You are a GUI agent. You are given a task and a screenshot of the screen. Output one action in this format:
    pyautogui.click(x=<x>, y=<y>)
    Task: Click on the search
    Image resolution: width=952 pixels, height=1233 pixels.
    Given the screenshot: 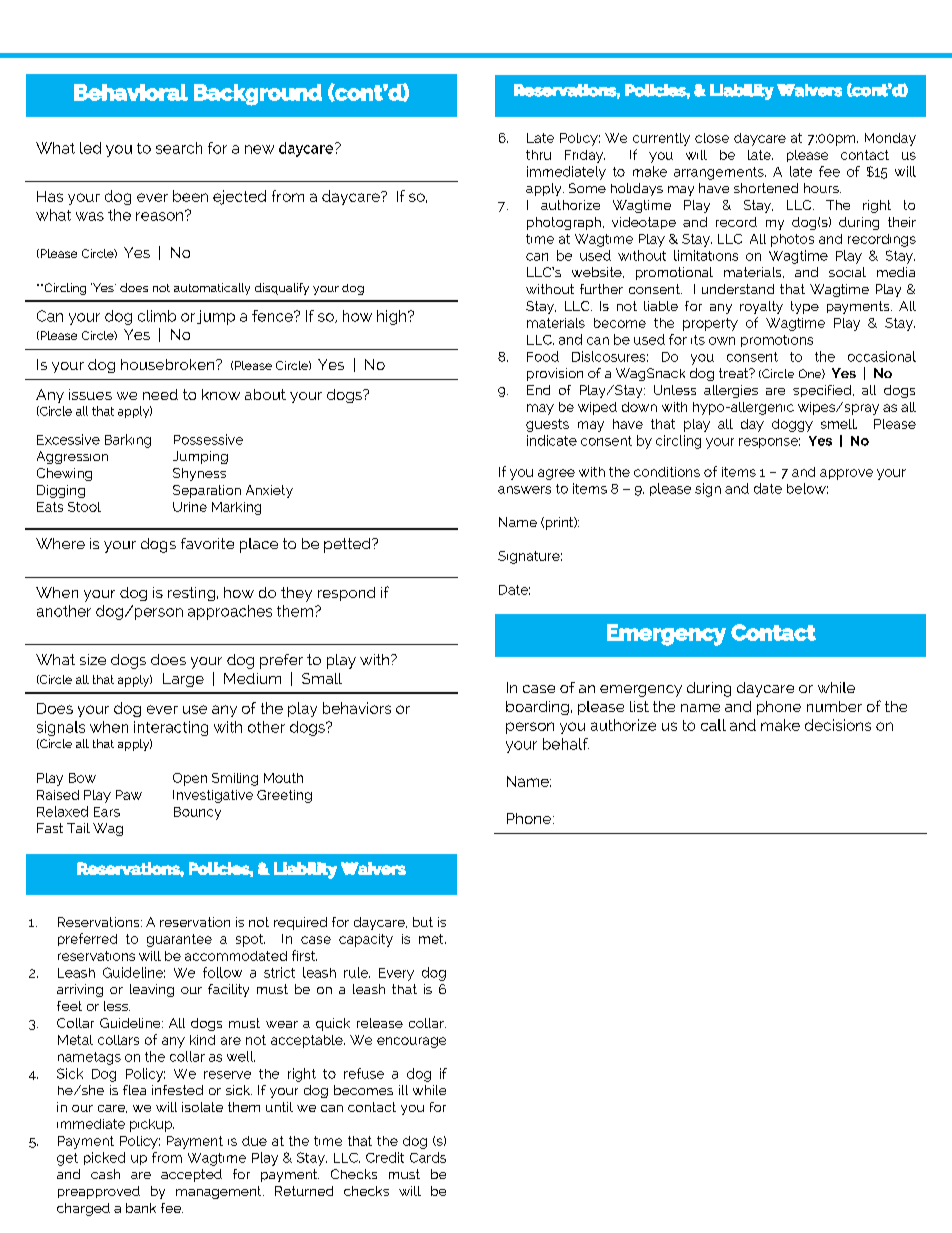 What is the action you would take?
    pyautogui.click(x=179, y=148)
